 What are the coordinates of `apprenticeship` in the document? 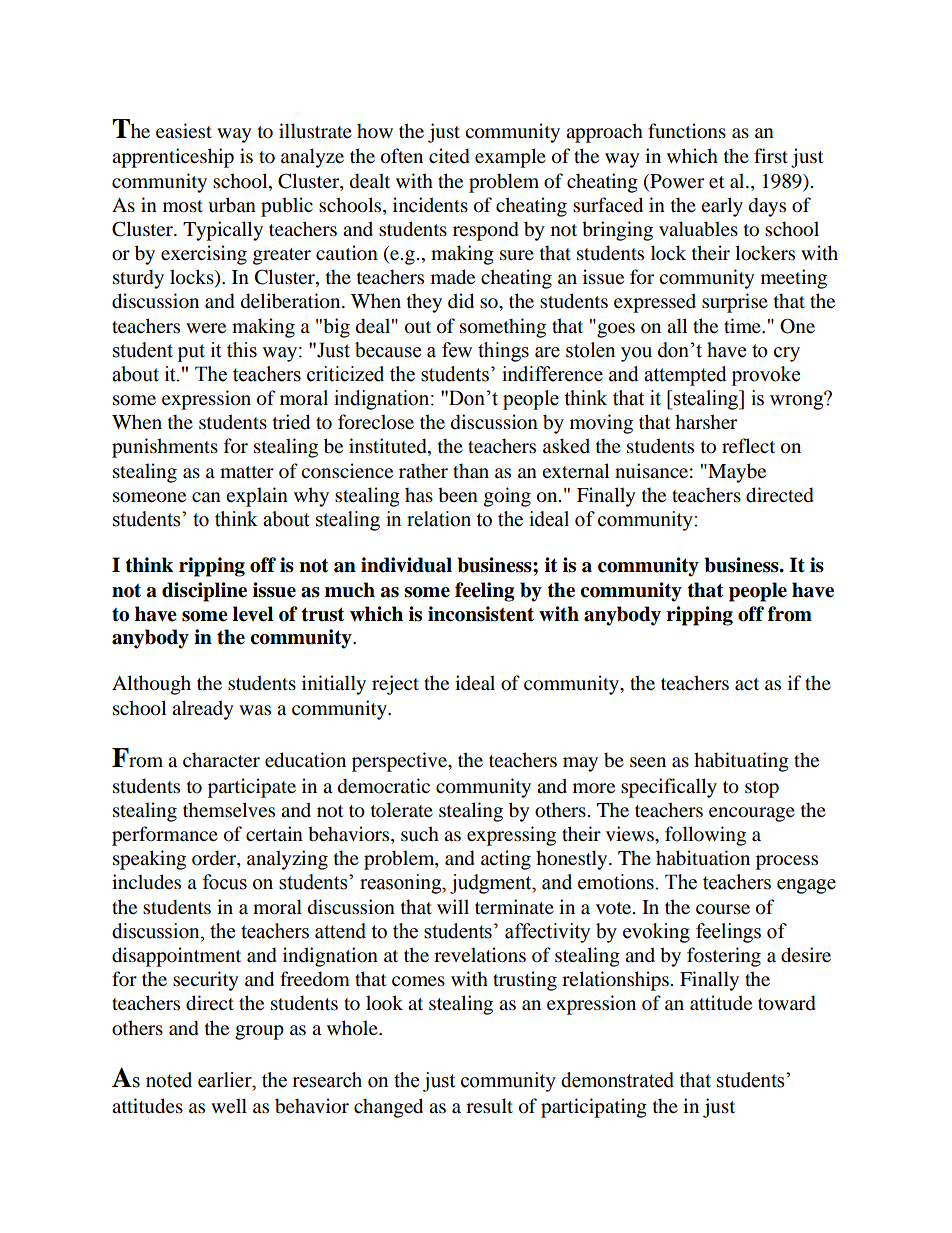 It's located at (173, 158).
